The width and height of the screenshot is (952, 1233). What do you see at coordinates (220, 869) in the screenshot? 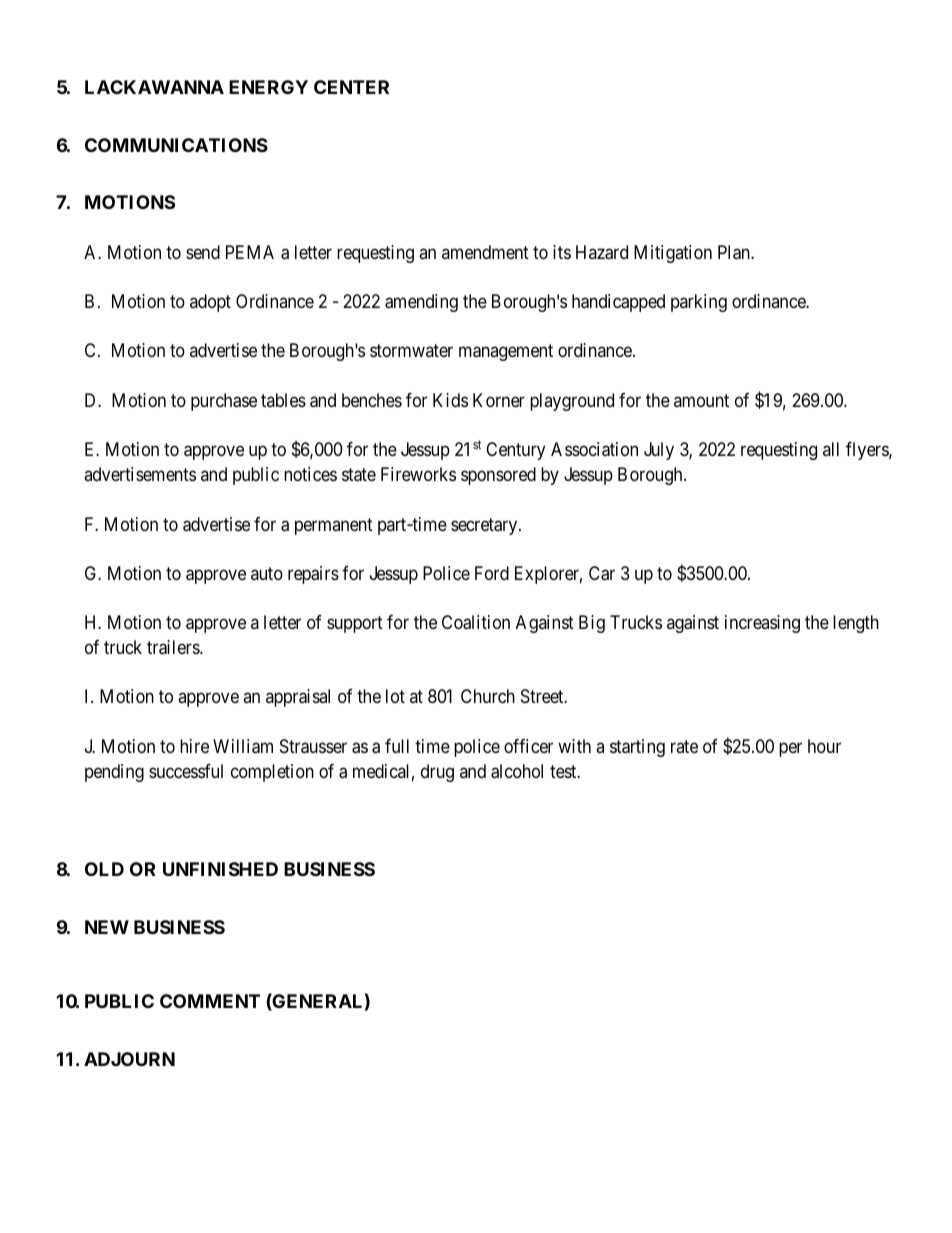
I see `UNFINISHED` at bounding box center [220, 869].
